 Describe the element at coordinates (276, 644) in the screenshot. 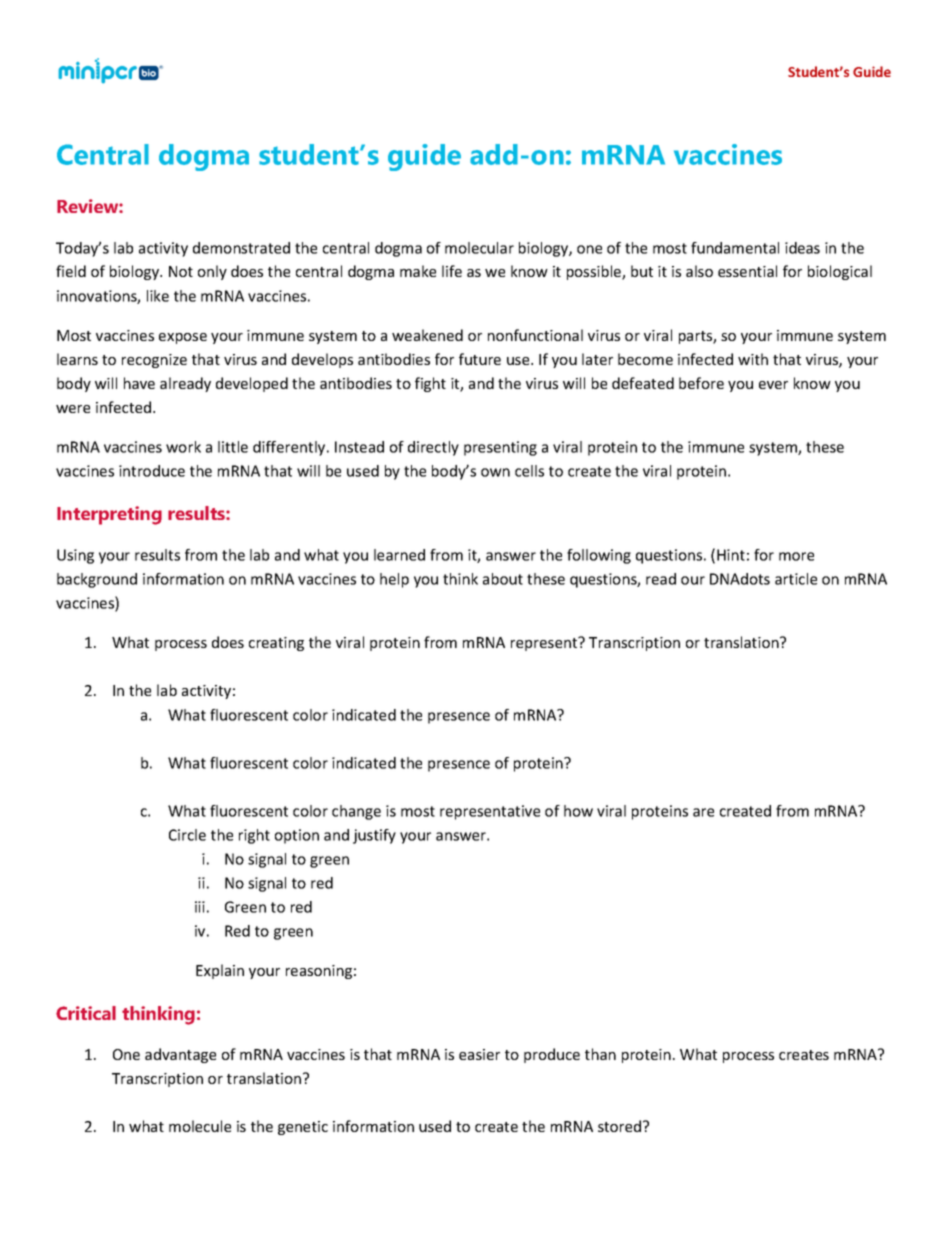

I see `creating` at that location.
